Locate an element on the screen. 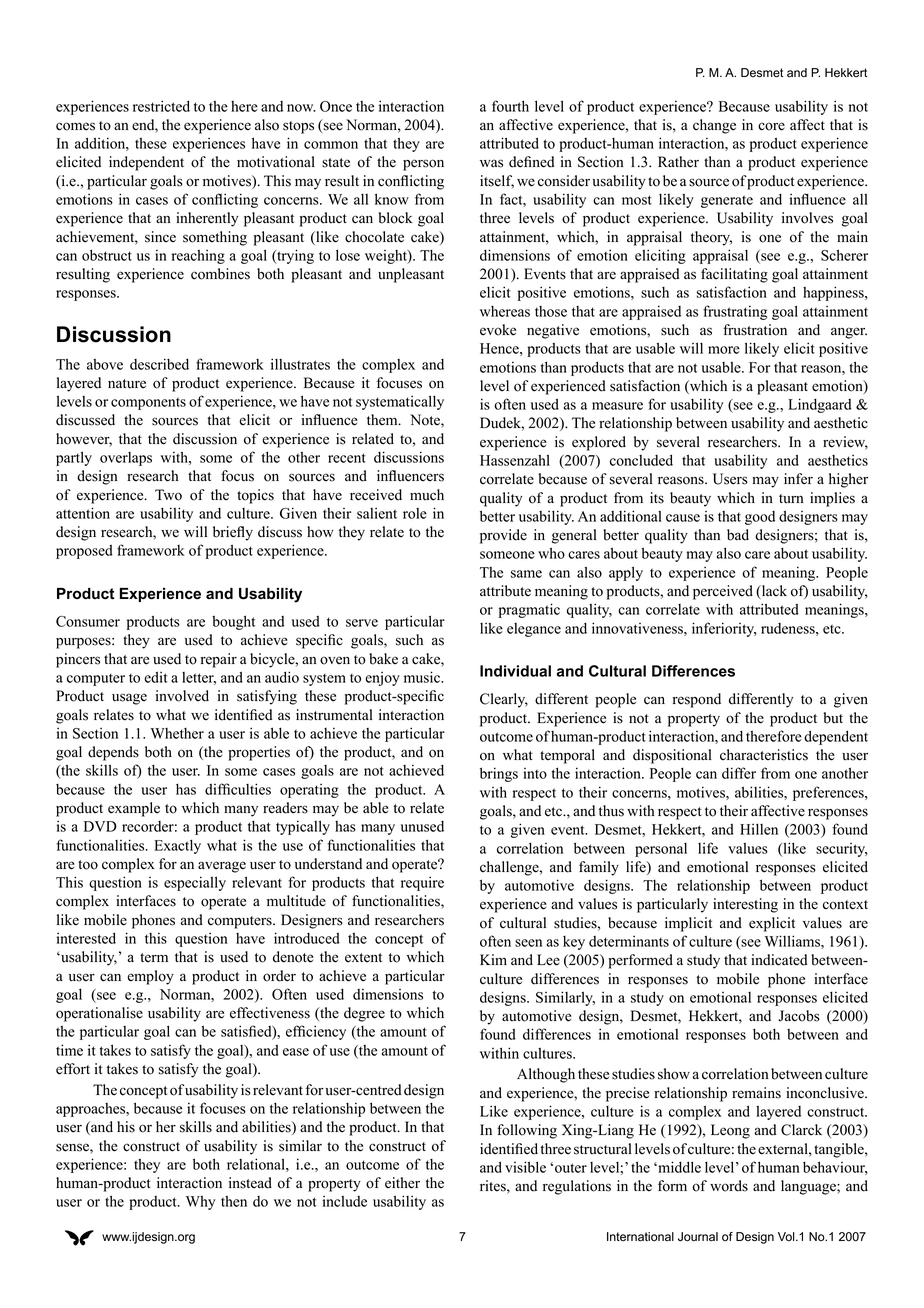 This screenshot has width=924, height=1308. Why is located at coordinates (200, 1203).
